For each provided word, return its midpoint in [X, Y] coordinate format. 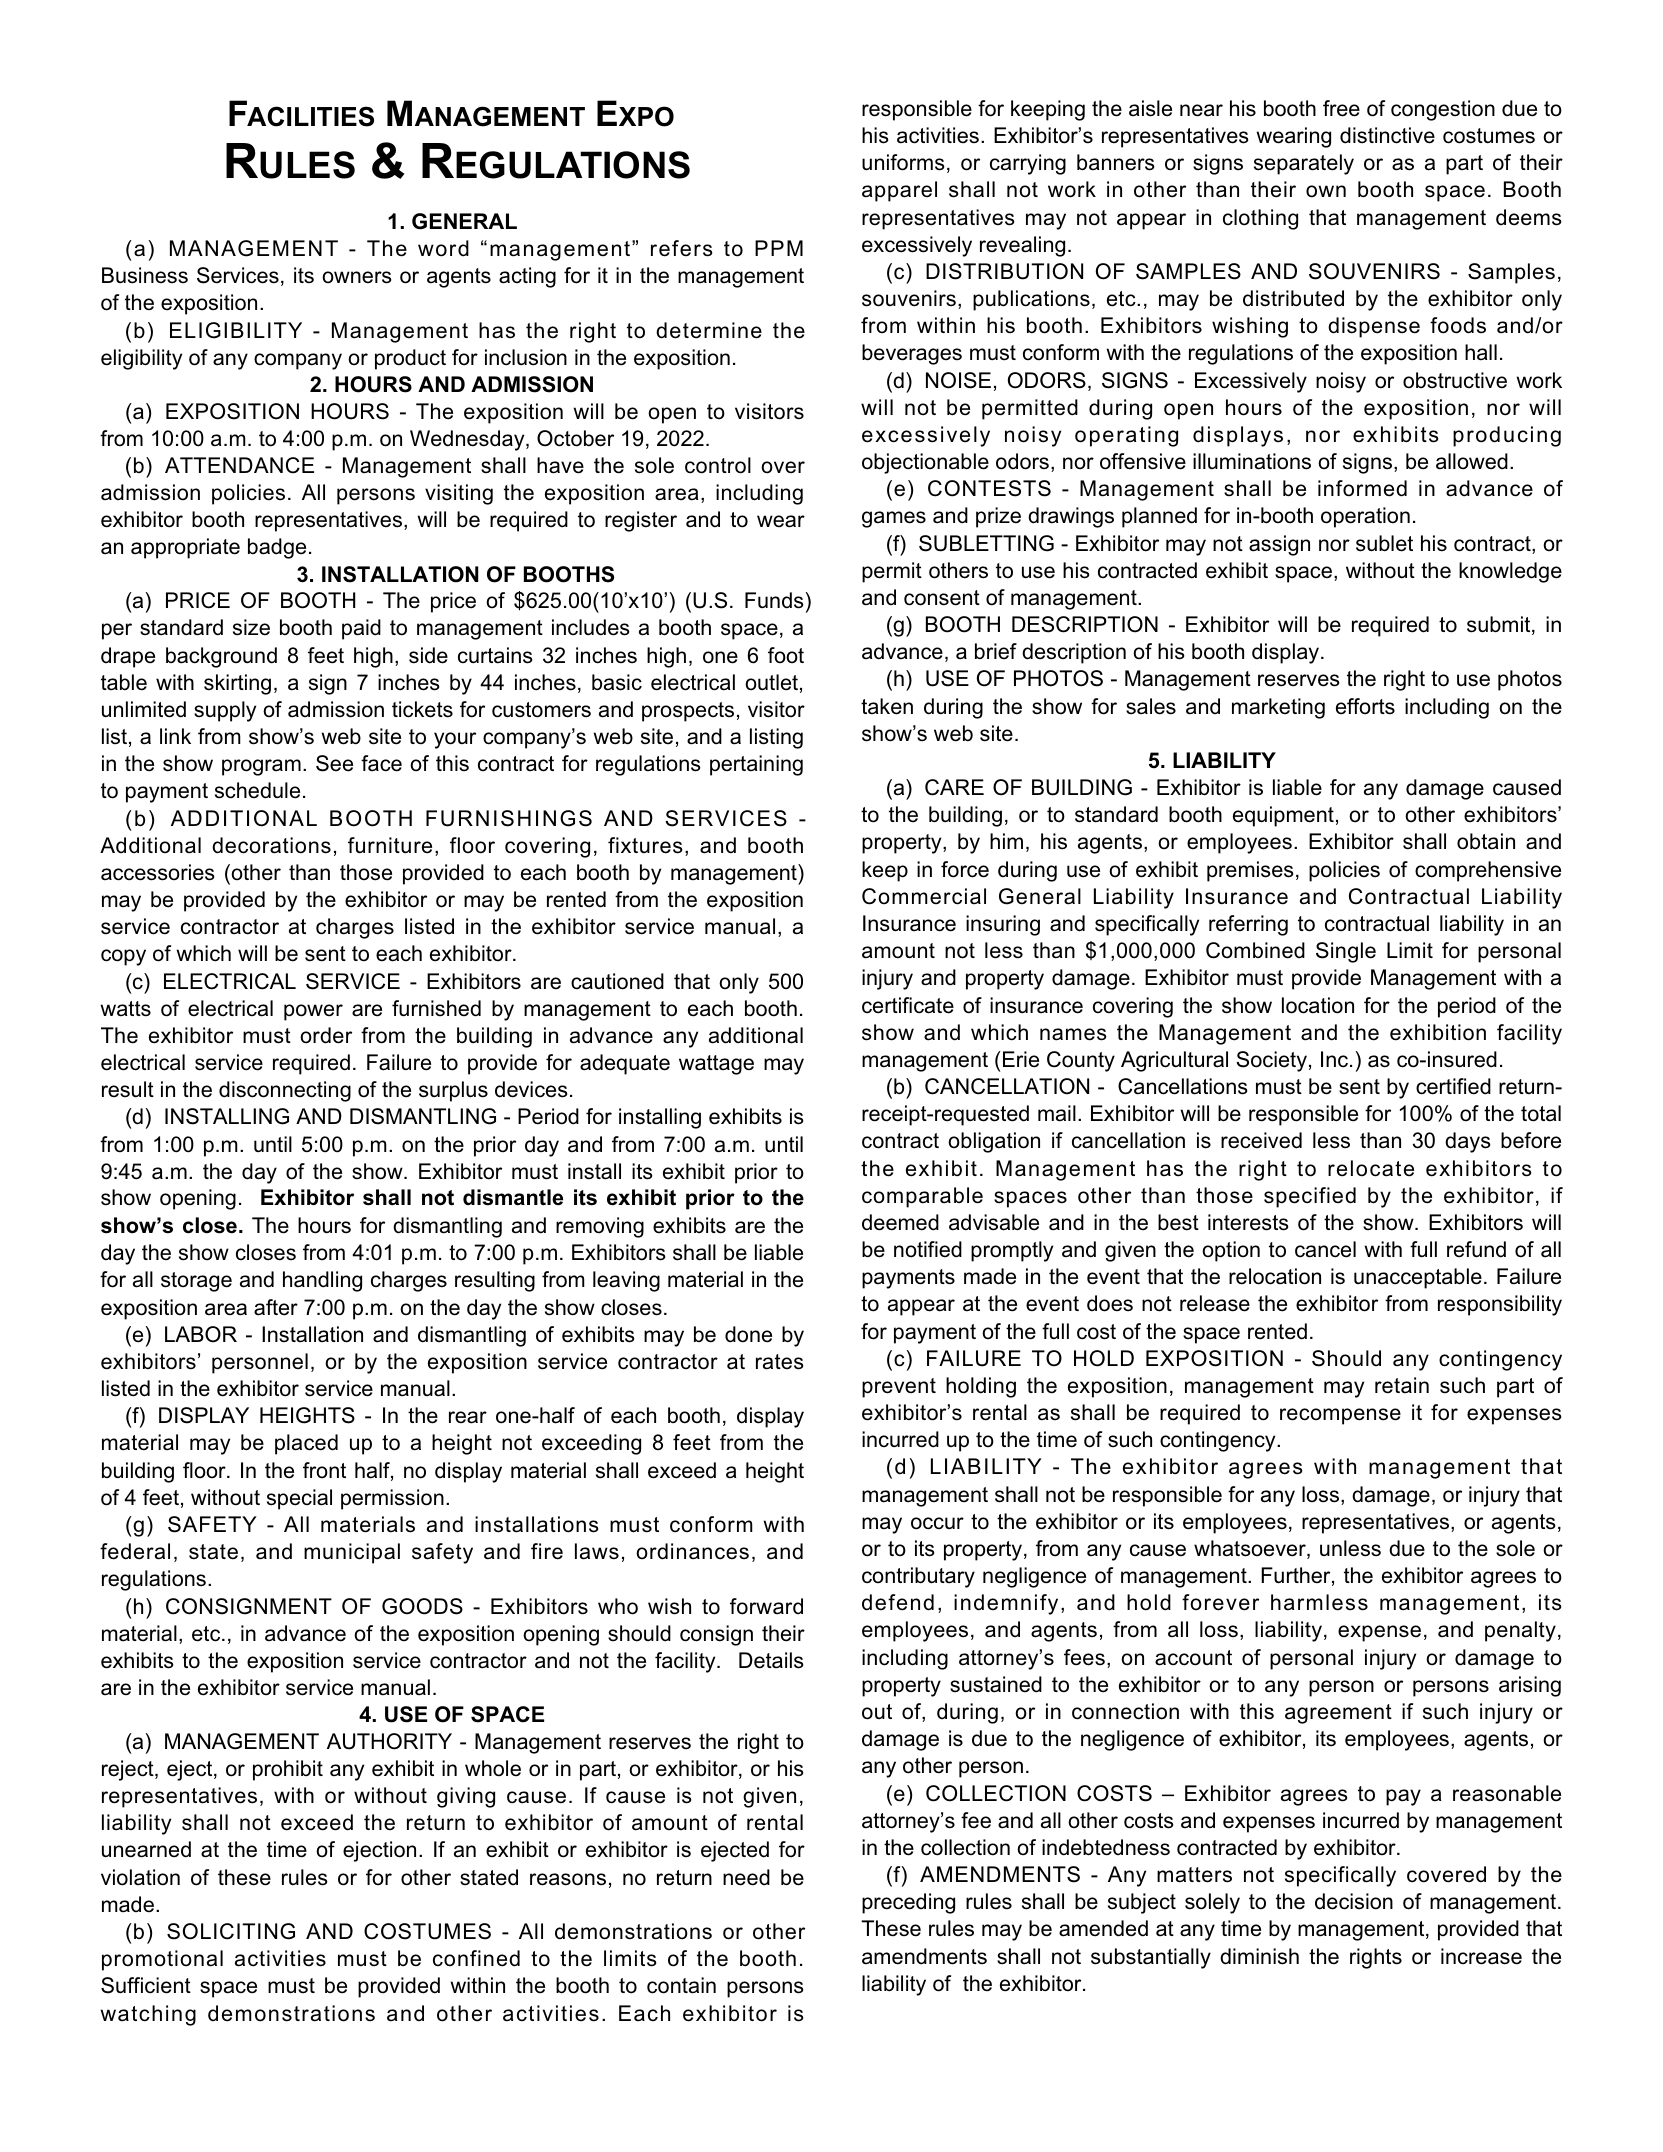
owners [357, 277]
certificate [908, 1005]
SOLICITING [231, 1931]
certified [1453, 1086]
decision [1354, 1901]
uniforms [903, 162]
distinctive [1387, 135]
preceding [908, 1903]
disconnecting [285, 1091]
